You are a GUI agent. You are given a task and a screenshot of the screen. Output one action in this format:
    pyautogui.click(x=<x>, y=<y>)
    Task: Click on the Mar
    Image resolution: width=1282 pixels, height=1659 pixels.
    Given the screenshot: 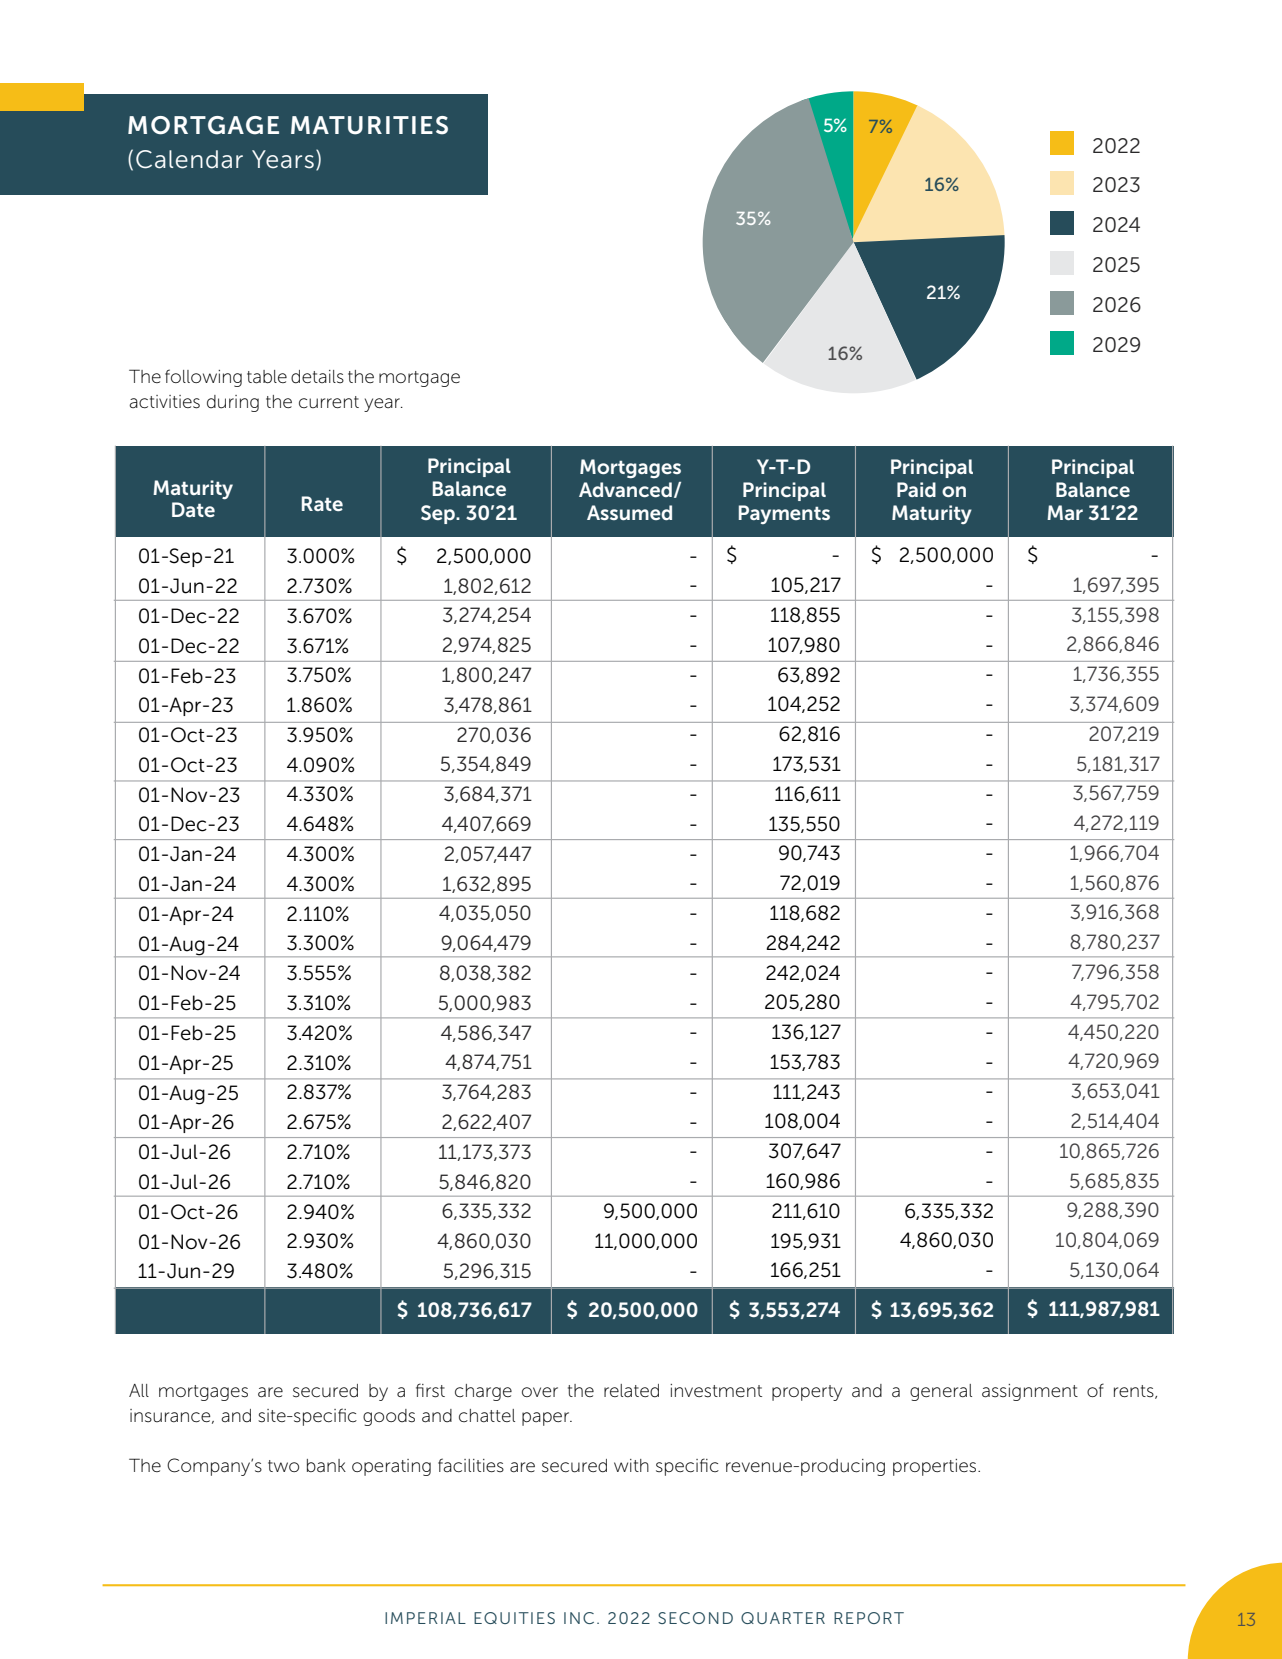 What is the action you would take?
    pyautogui.click(x=1065, y=512)
